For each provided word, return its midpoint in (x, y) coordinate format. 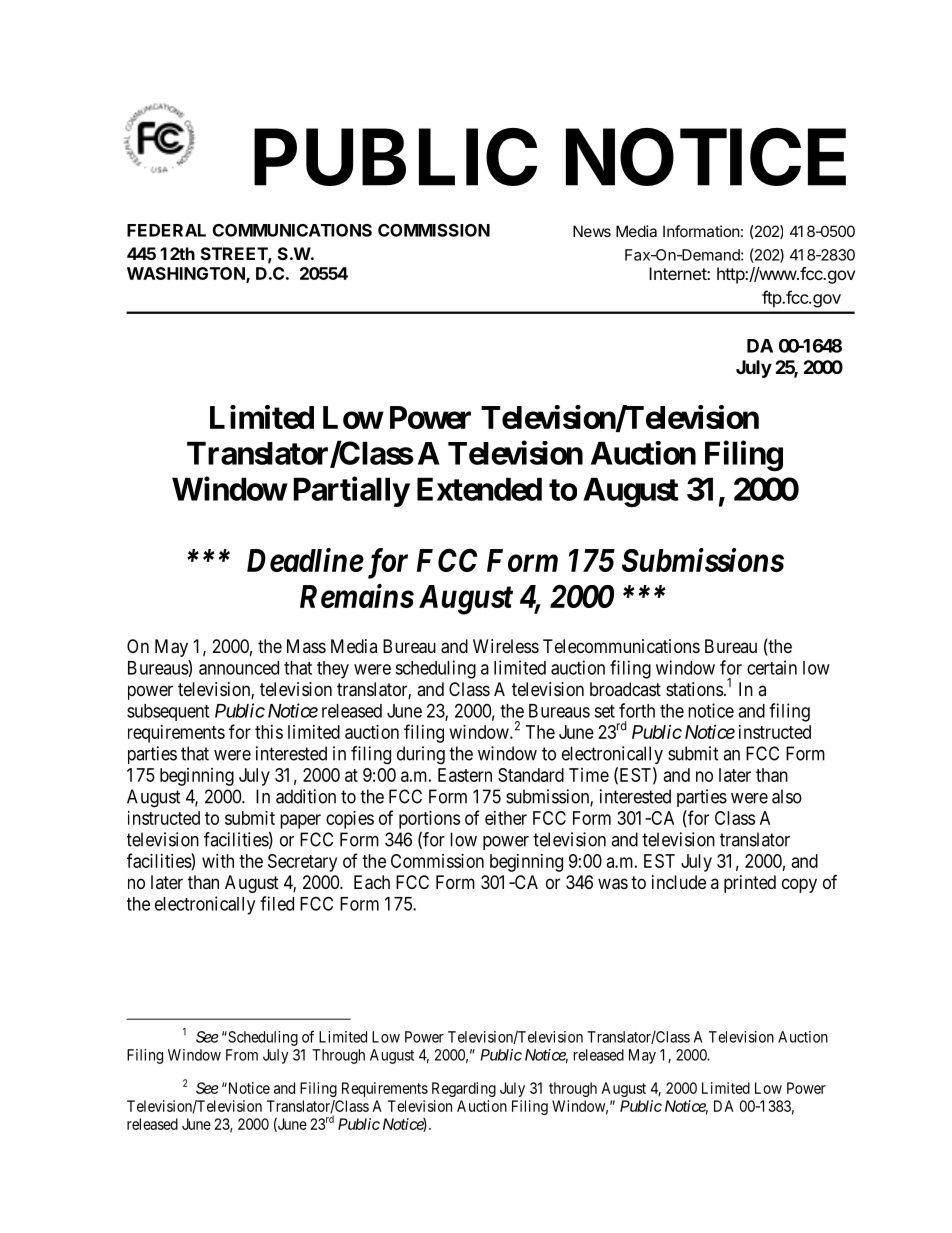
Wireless (506, 646)
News (592, 231)
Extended (479, 489)
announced (239, 668)
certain (772, 667)
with (218, 861)
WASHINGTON (187, 274)
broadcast (625, 689)
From (242, 1055)
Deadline (305, 560)
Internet (678, 273)
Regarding (464, 1089)
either (506, 818)
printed (750, 884)
